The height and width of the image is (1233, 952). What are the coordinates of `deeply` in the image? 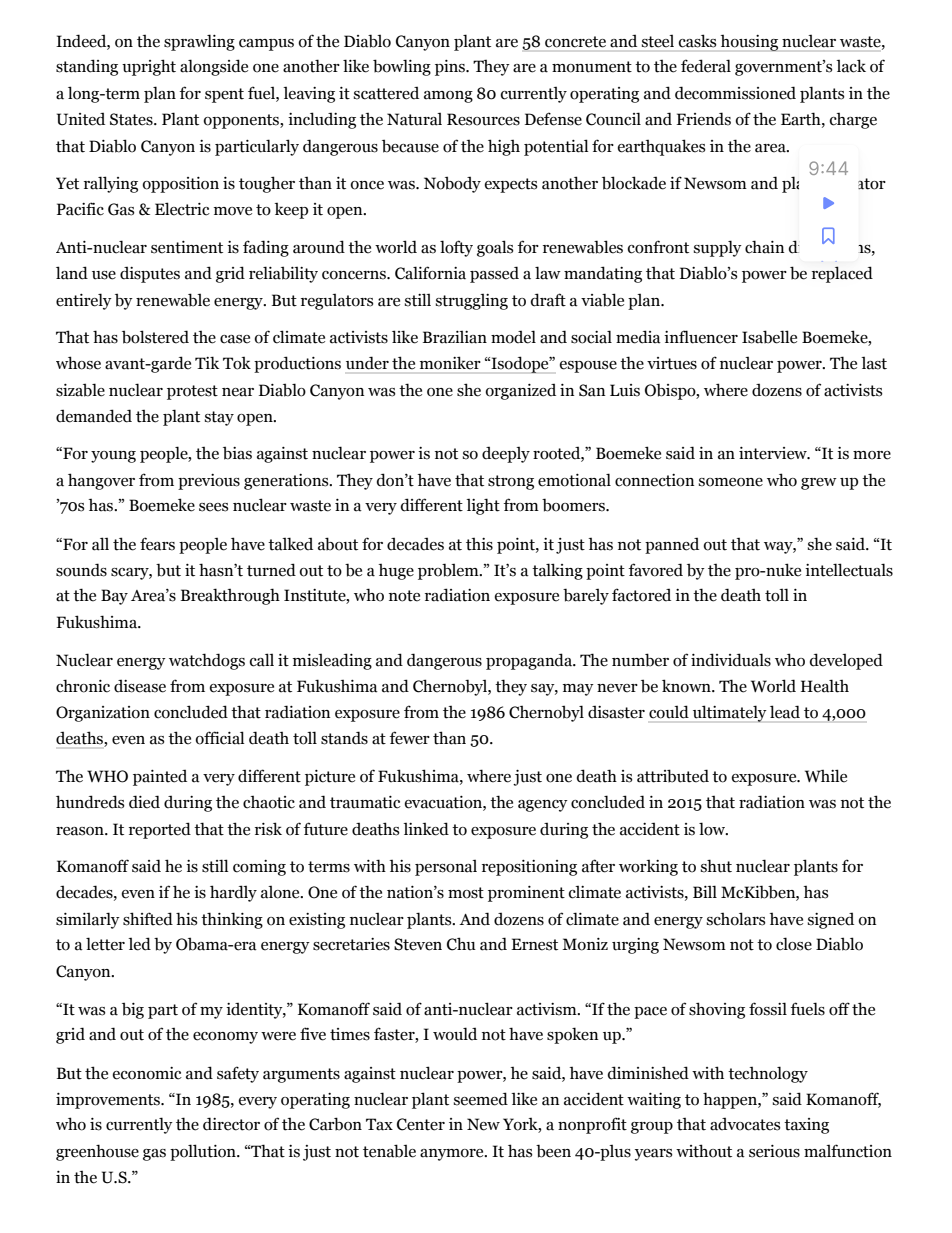 It's located at (506, 454).
